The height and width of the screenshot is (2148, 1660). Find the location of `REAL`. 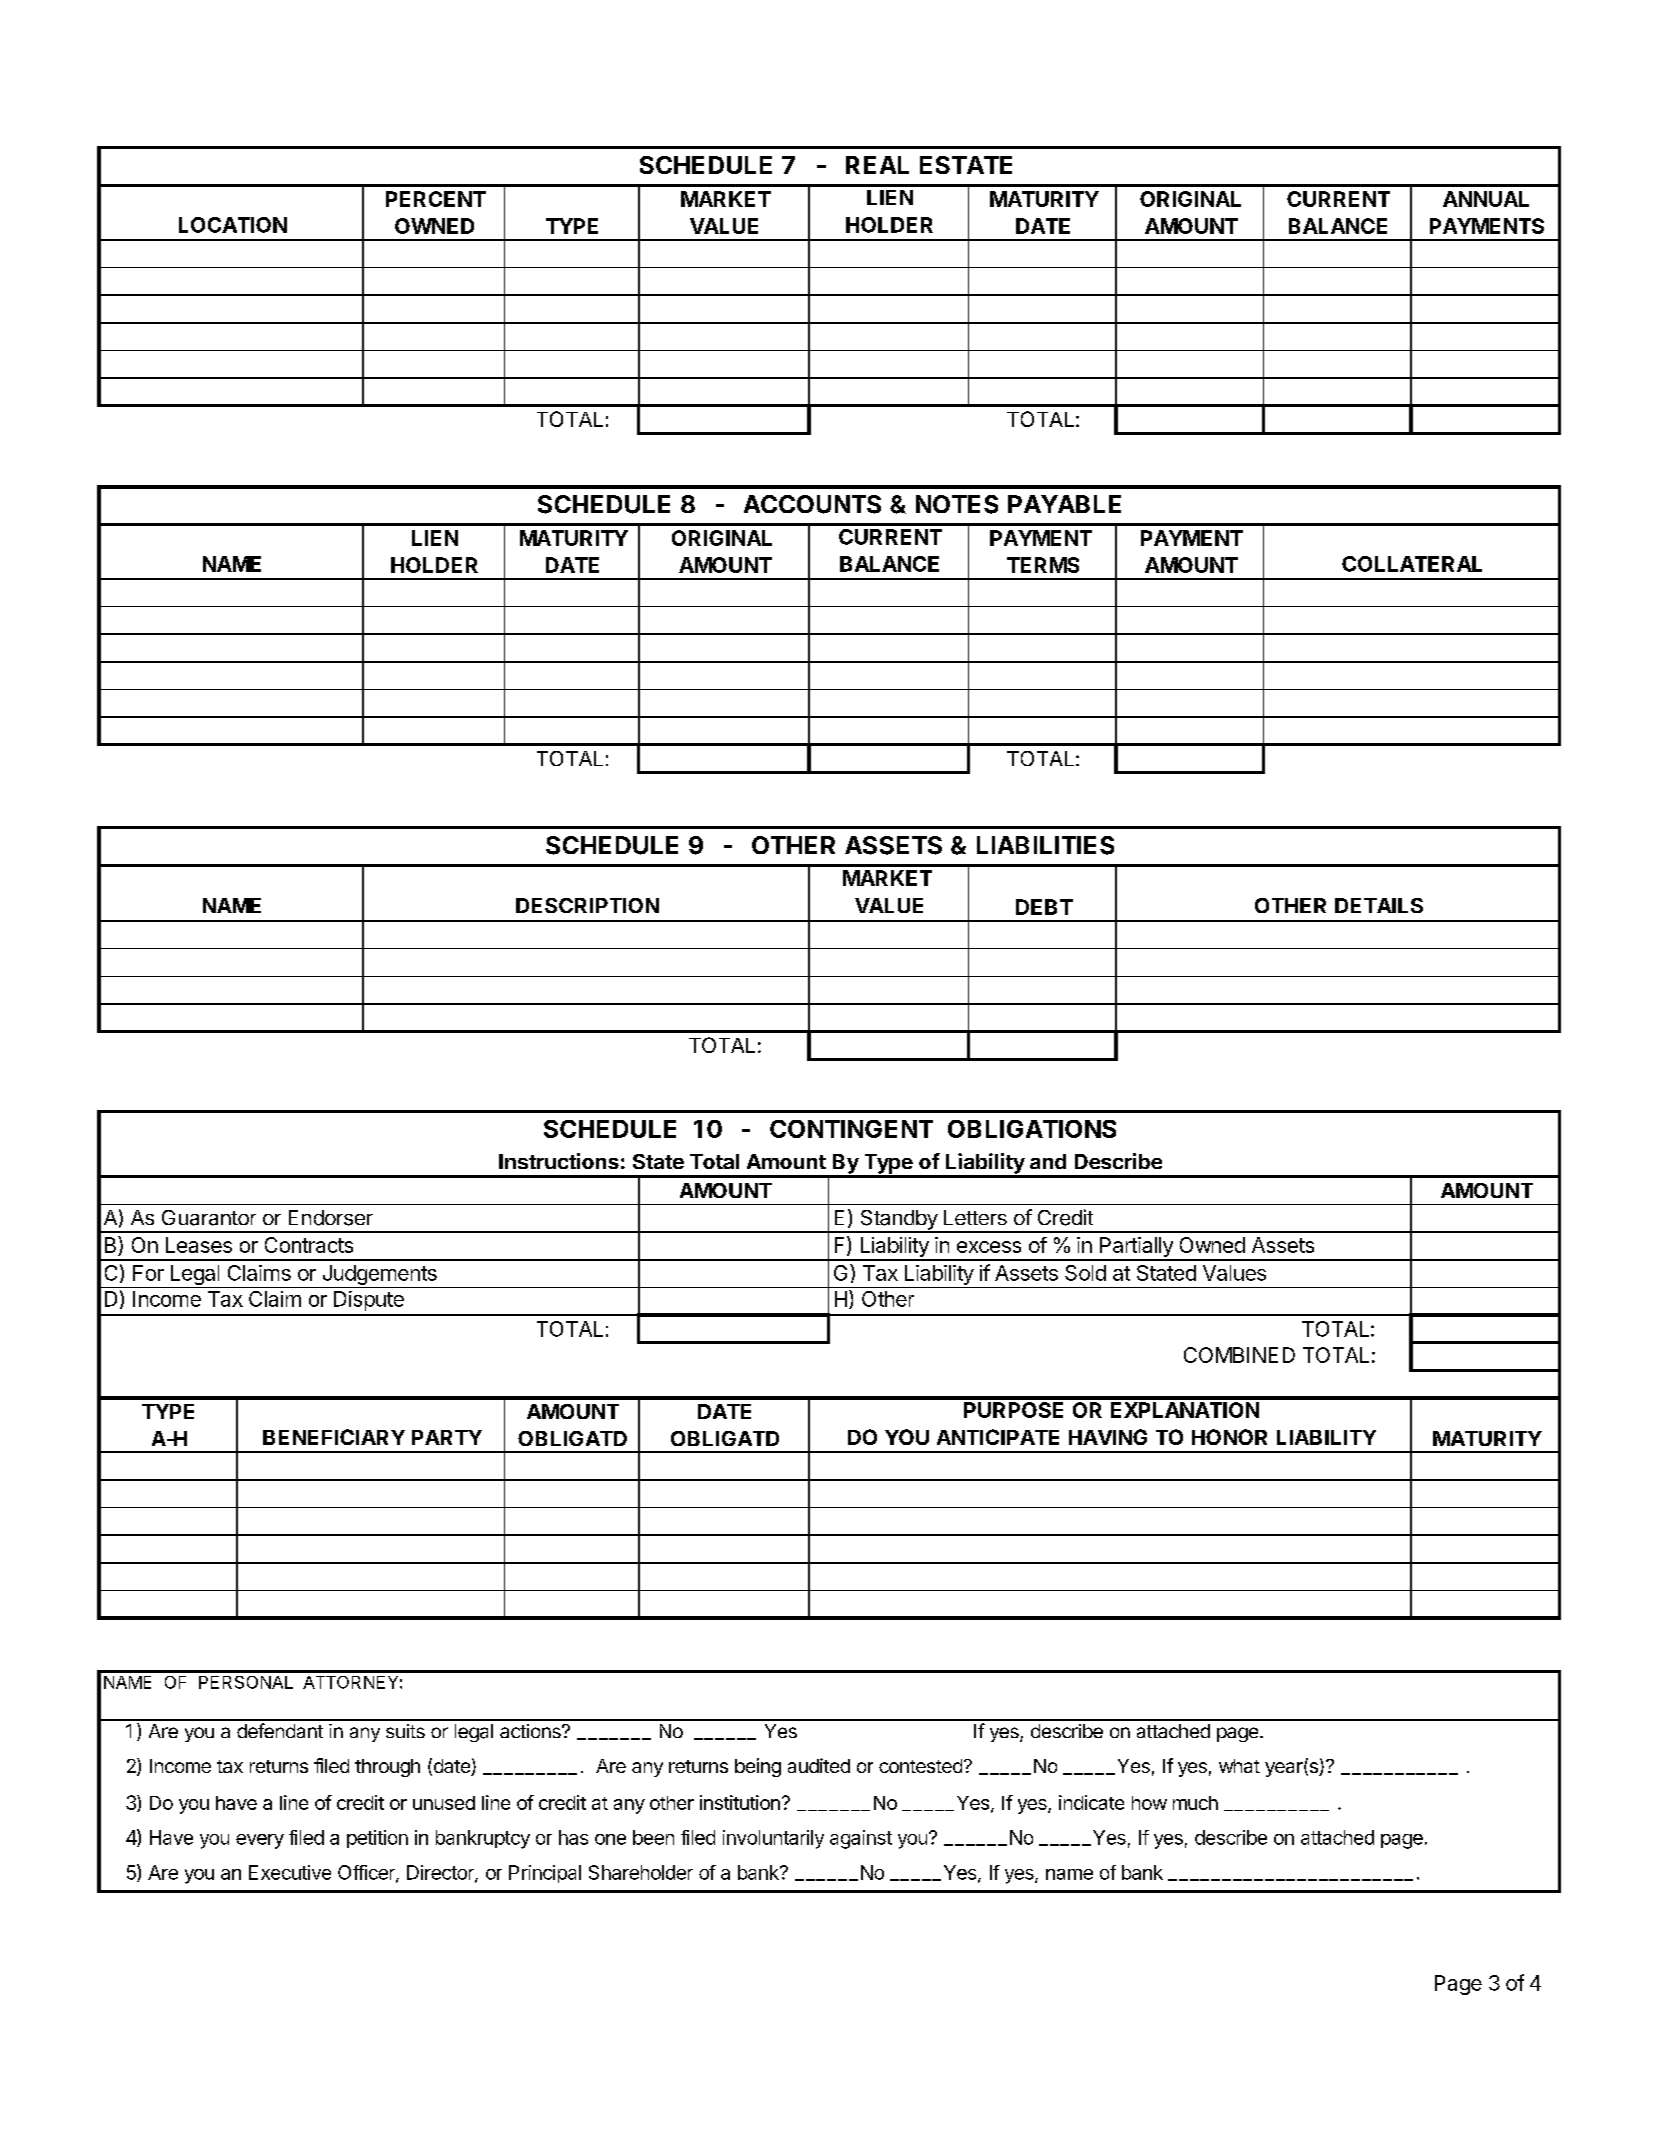

REAL is located at coordinates (877, 165).
